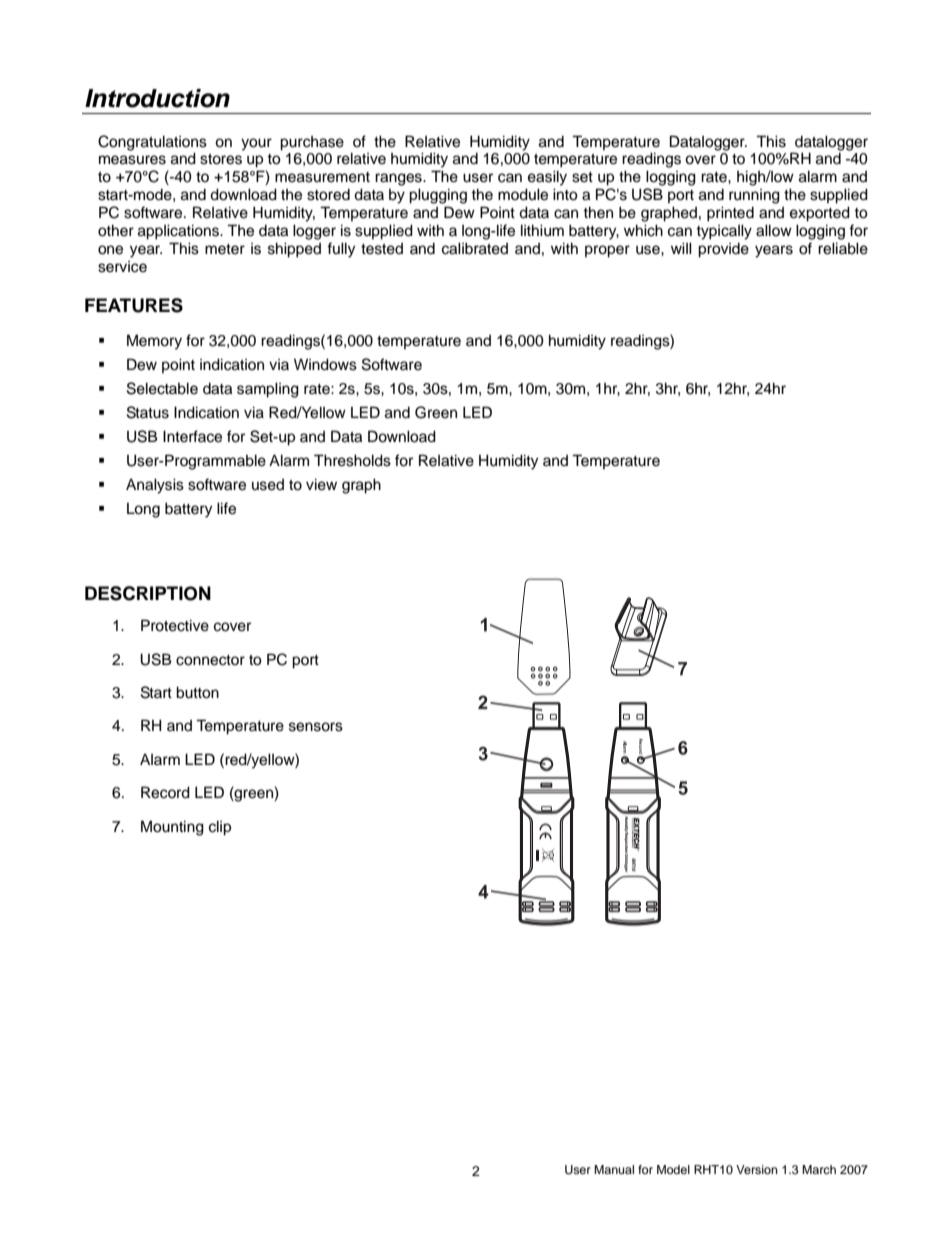 Image resolution: width=952 pixels, height=1233 pixels. What do you see at coordinates (754, 196) in the image?
I see `running` at bounding box center [754, 196].
